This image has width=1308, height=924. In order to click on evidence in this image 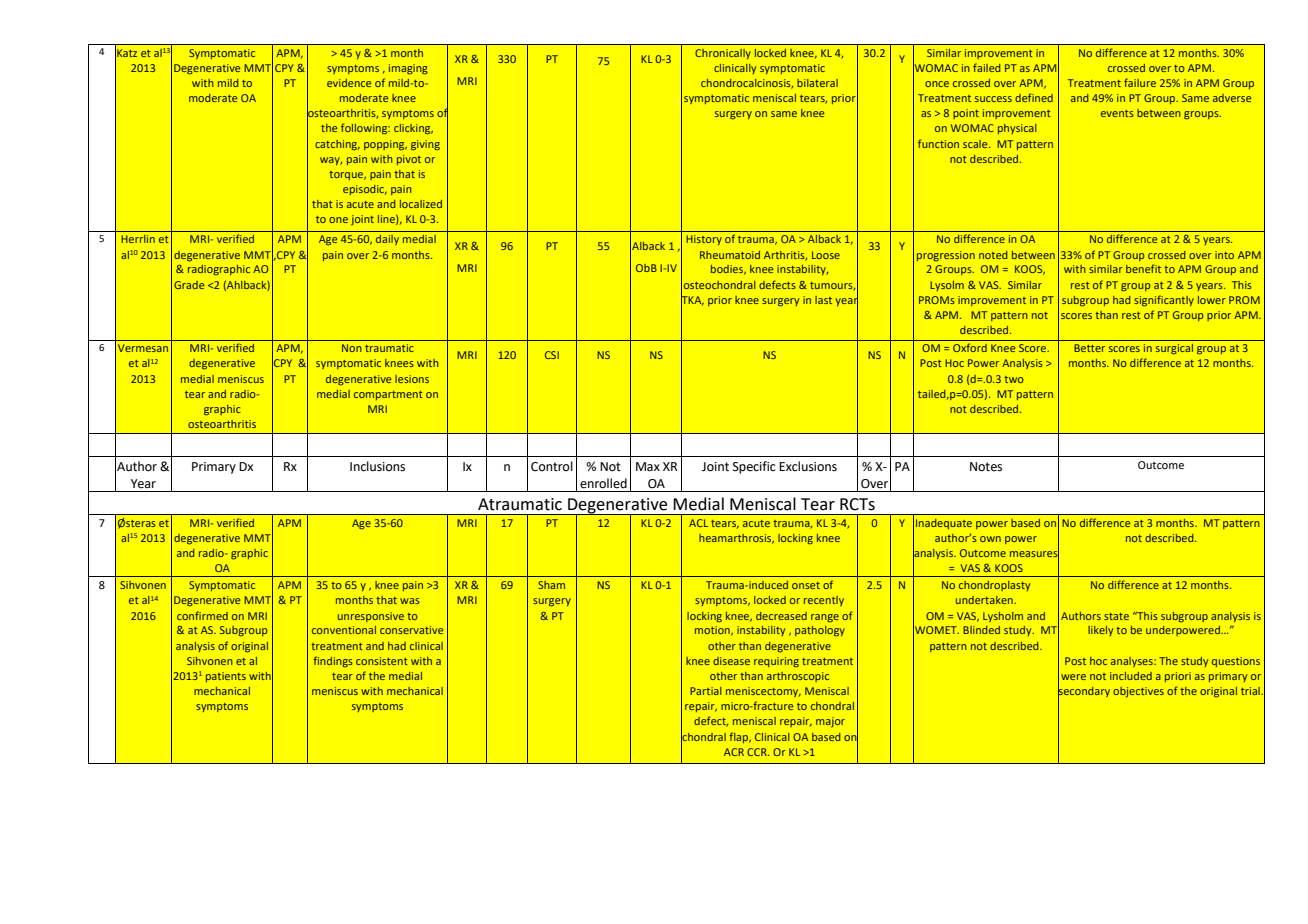, I will do `click(349, 83)`.
